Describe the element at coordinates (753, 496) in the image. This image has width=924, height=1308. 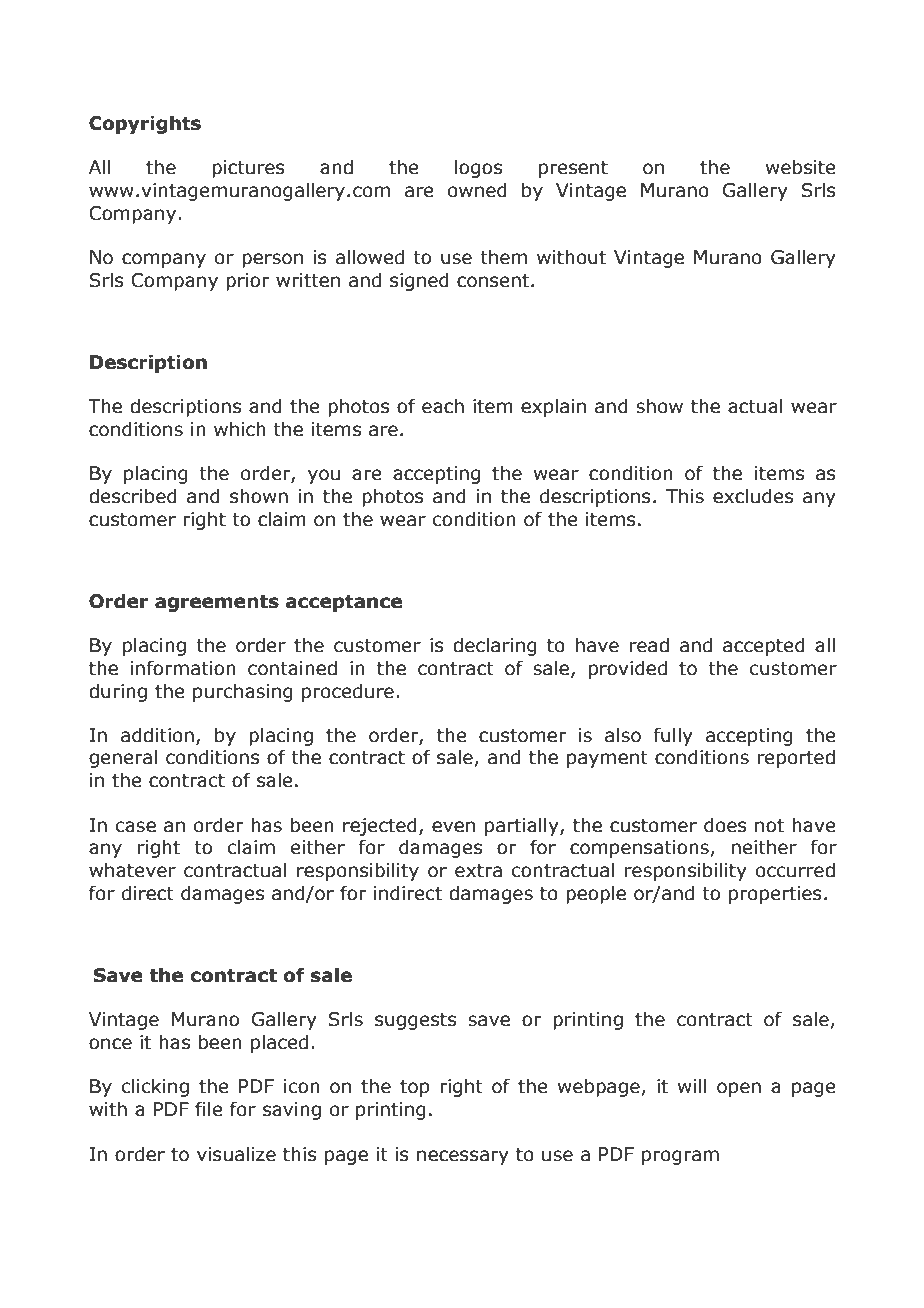
I see `excludes` at that location.
